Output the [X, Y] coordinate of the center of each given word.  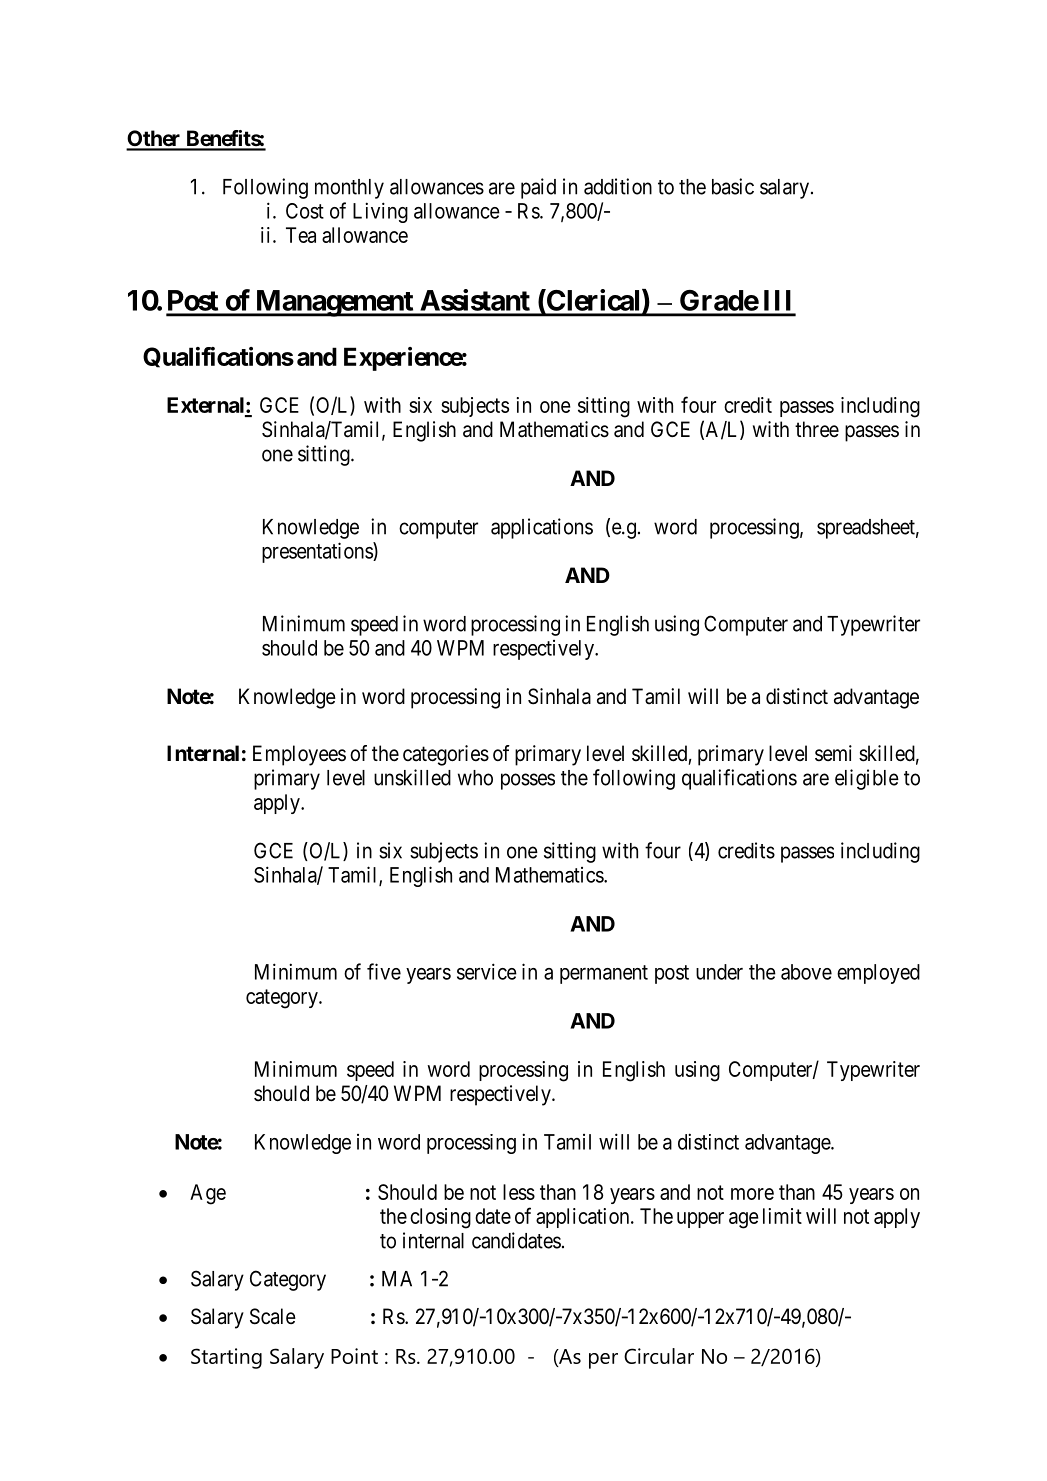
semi [833, 753]
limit [782, 1216]
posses [528, 781]
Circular [659, 1356]
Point [354, 1356]
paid [538, 188]
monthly [349, 189]
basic [733, 186]
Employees [299, 755]
